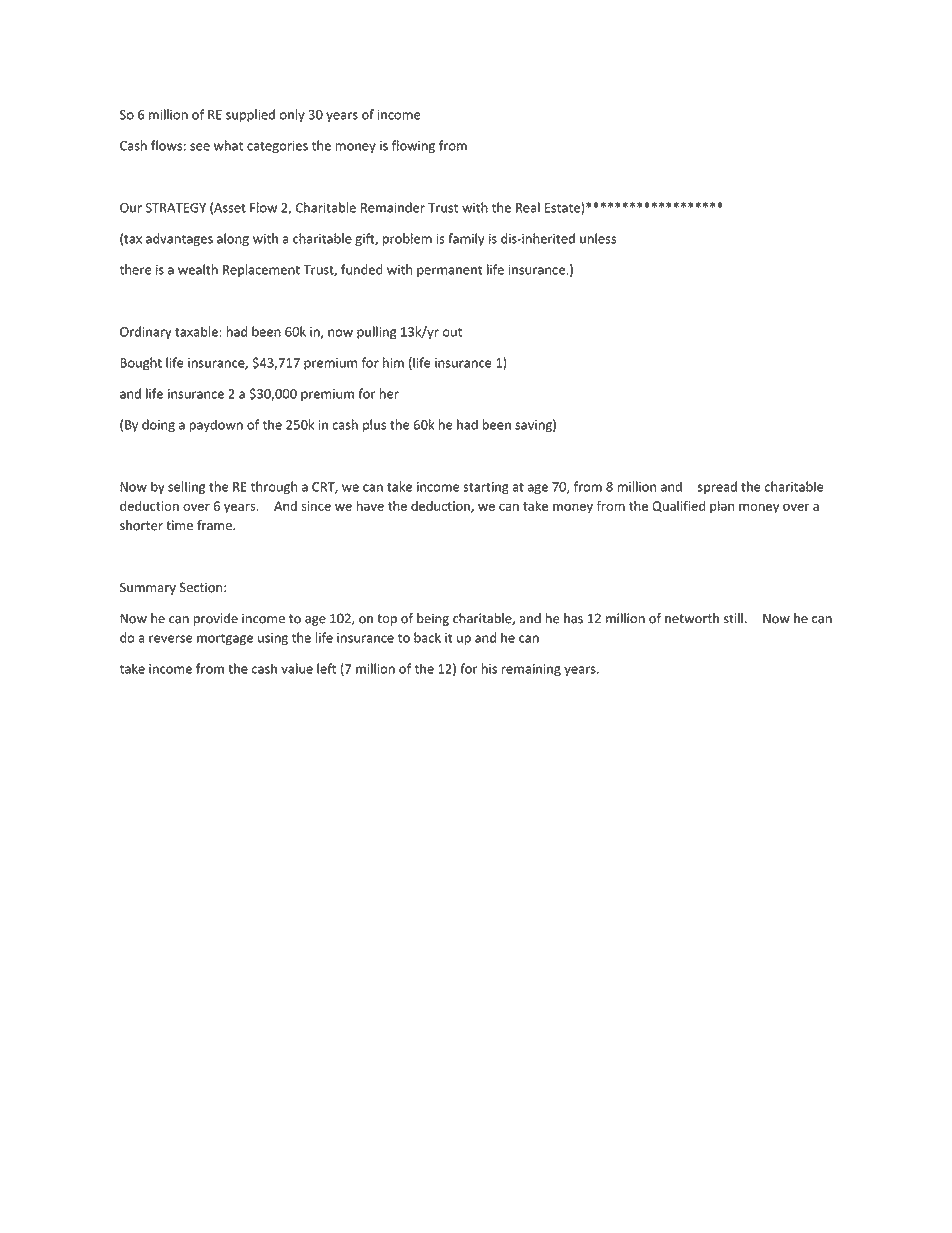  I want to click on problem, so click(407, 239).
